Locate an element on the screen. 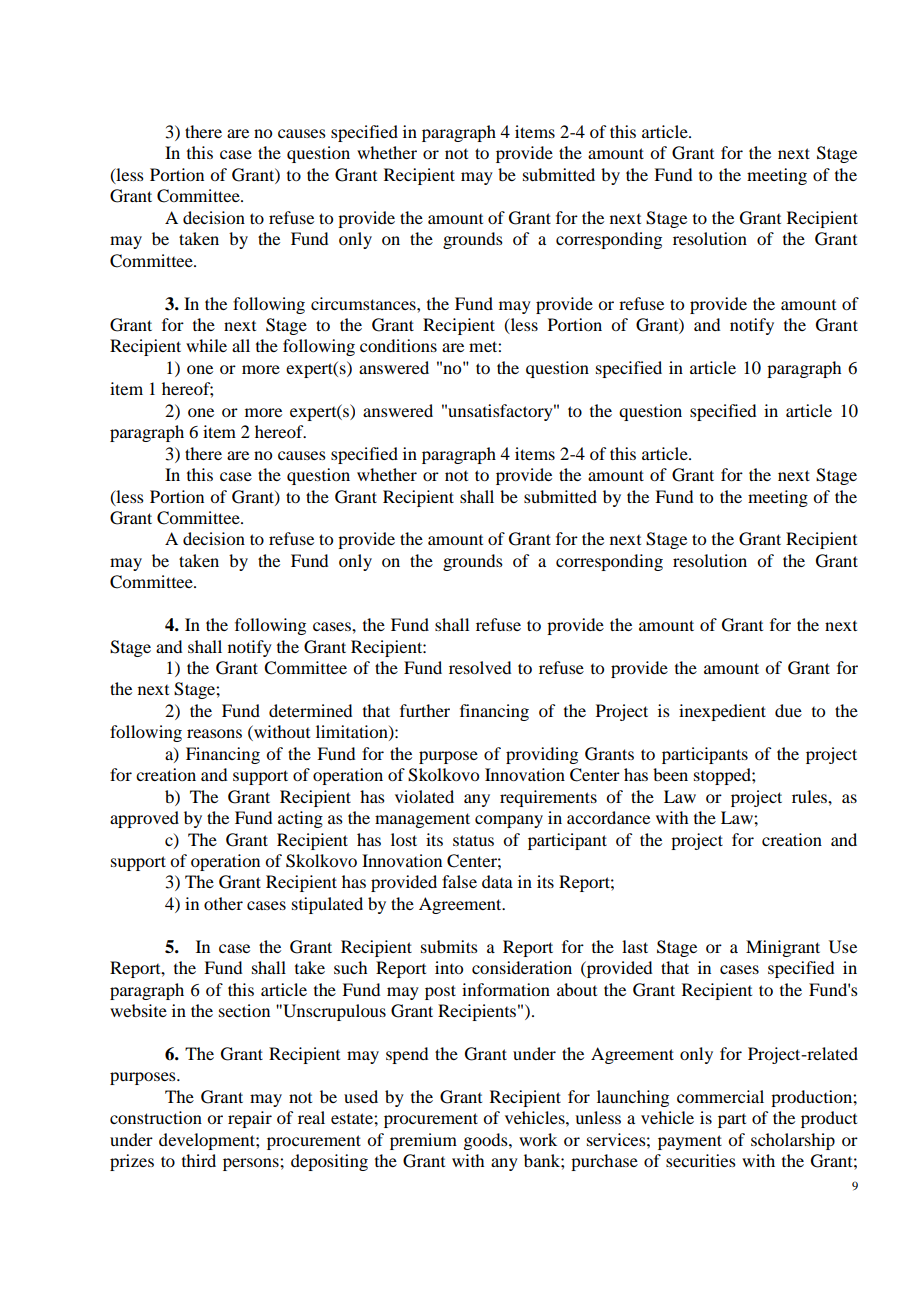 The height and width of the screenshot is (1308, 924). third is located at coordinates (199, 1160).
